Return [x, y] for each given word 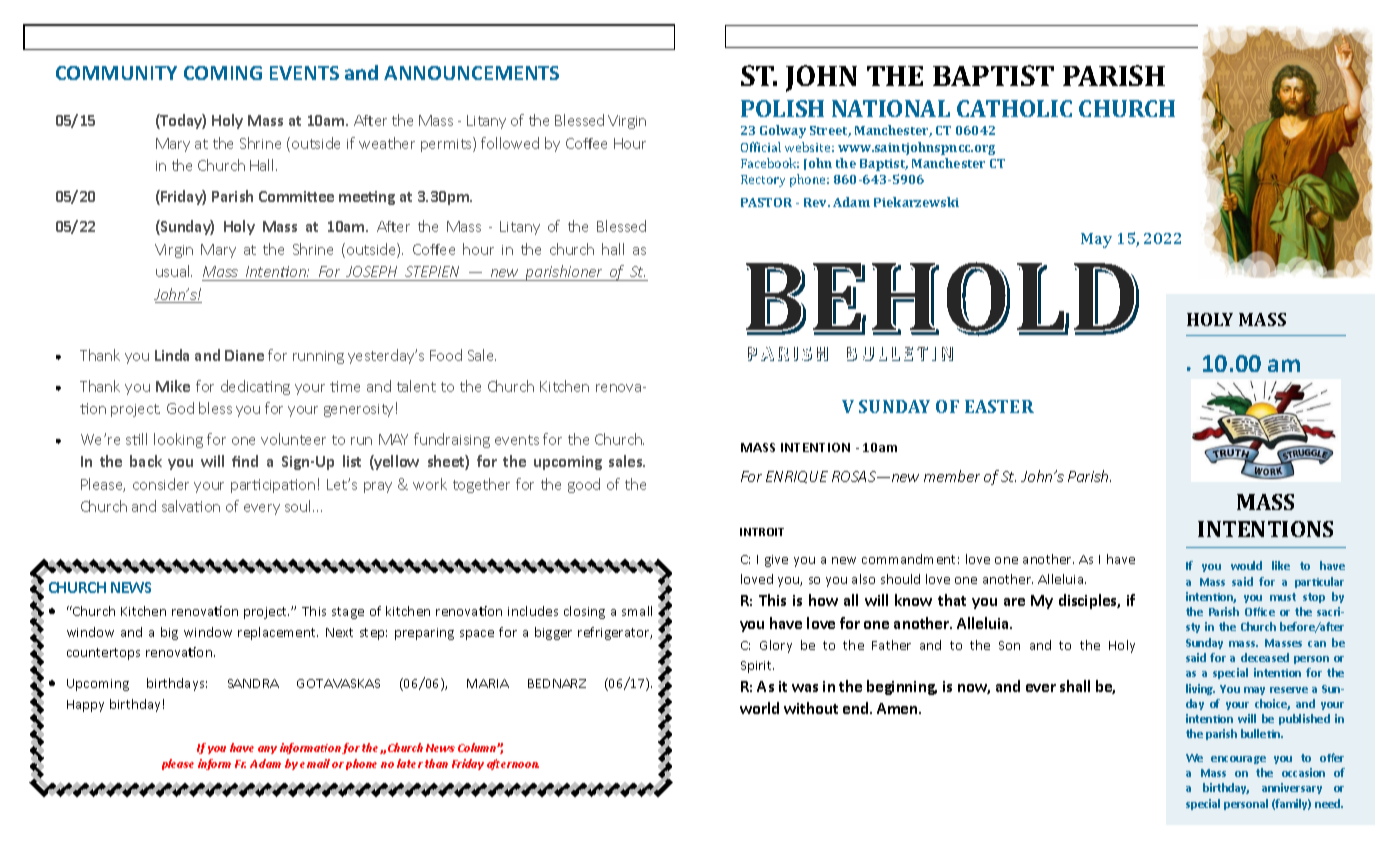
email [315, 763]
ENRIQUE [797, 477]
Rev [817, 202]
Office [1260, 611]
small [637, 611]
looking [178, 440]
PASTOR [766, 202]
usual [174, 271]
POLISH [782, 108]
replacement [278, 633]
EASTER [999, 406]
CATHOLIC [1014, 108]
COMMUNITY [116, 73]
